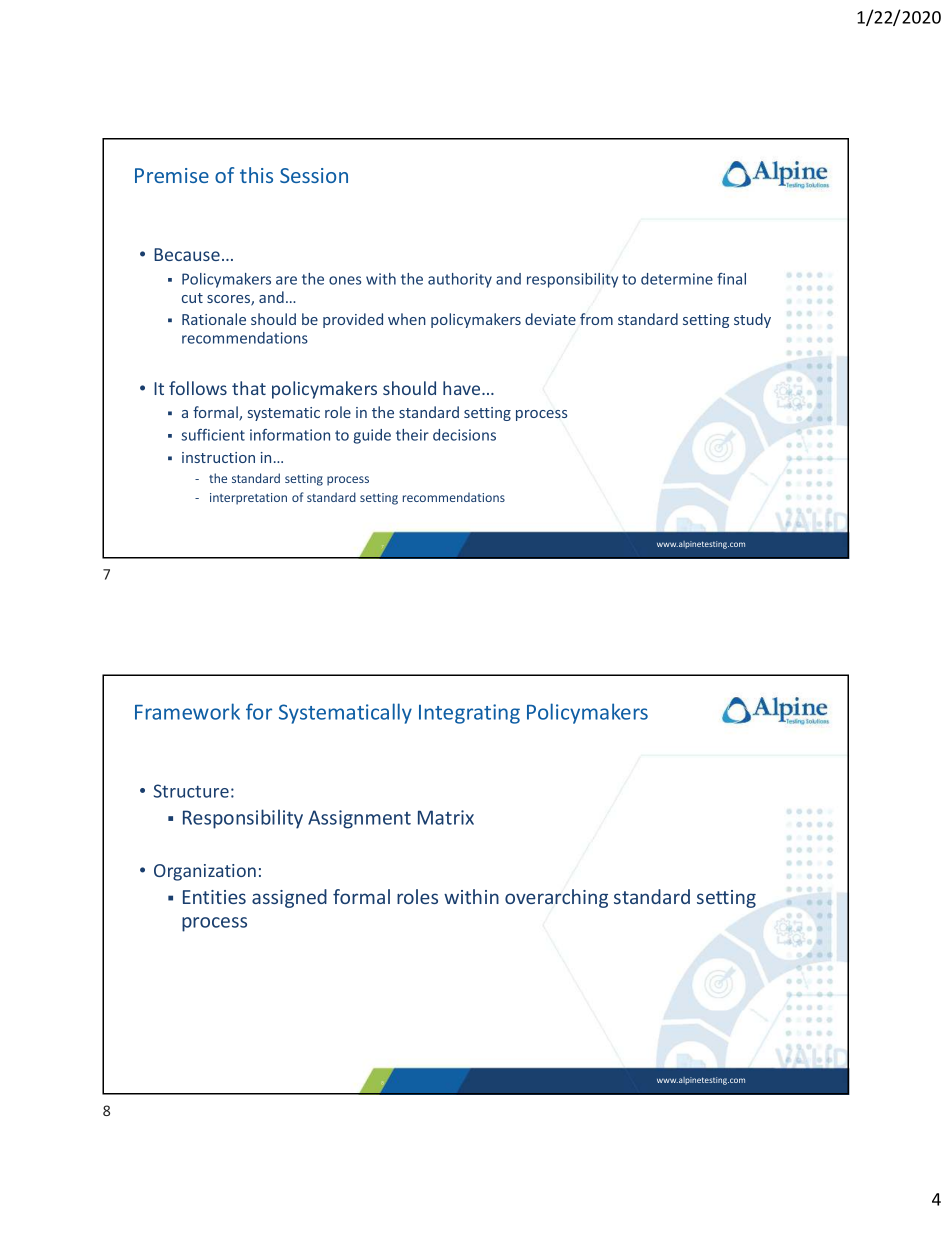 This screenshot has width=952, height=1233. What do you see at coordinates (460, 280) in the screenshot?
I see `authority` at bounding box center [460, 280].
